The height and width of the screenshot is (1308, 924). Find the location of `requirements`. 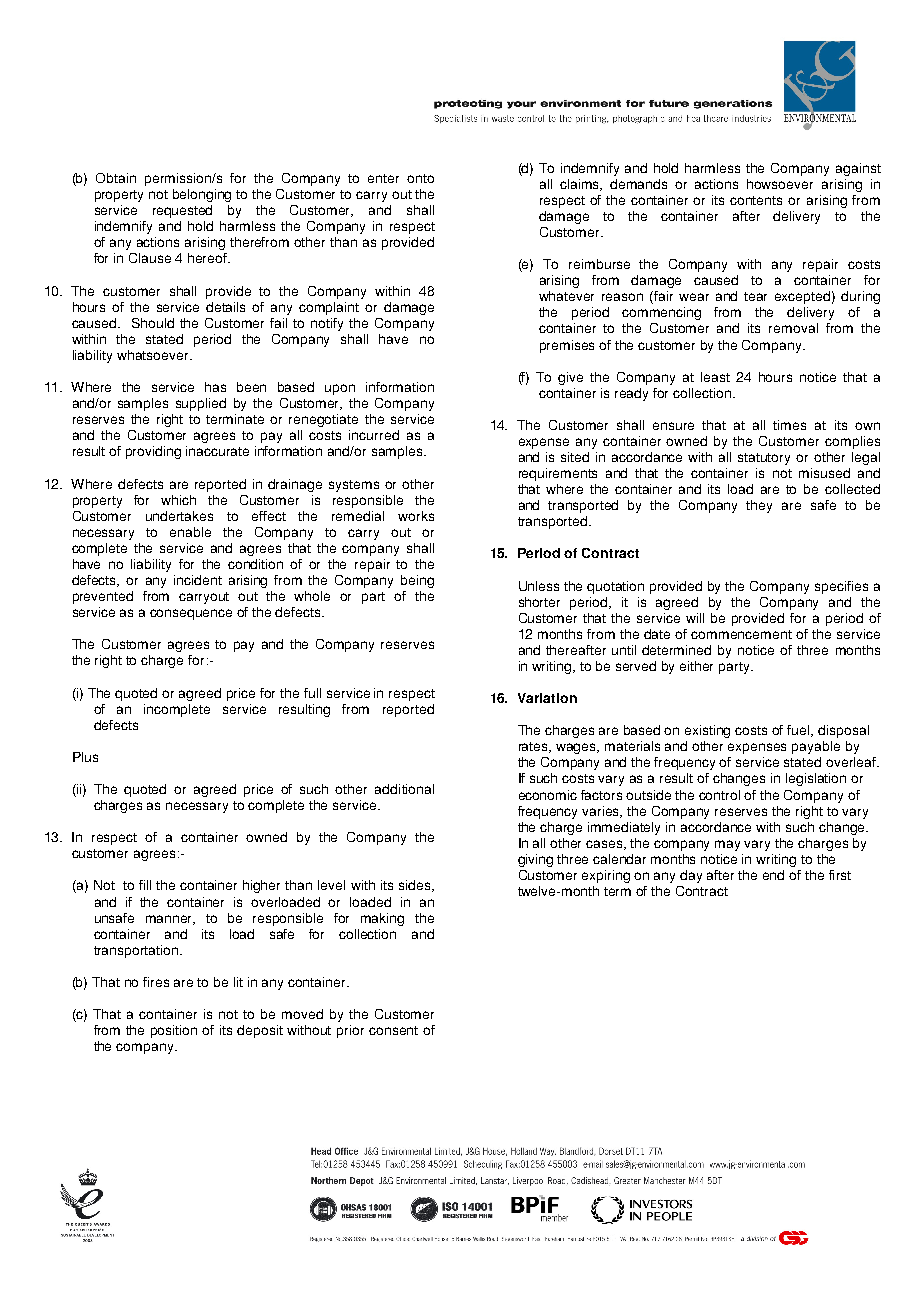

requirements is located at coordinates (558, 474).
